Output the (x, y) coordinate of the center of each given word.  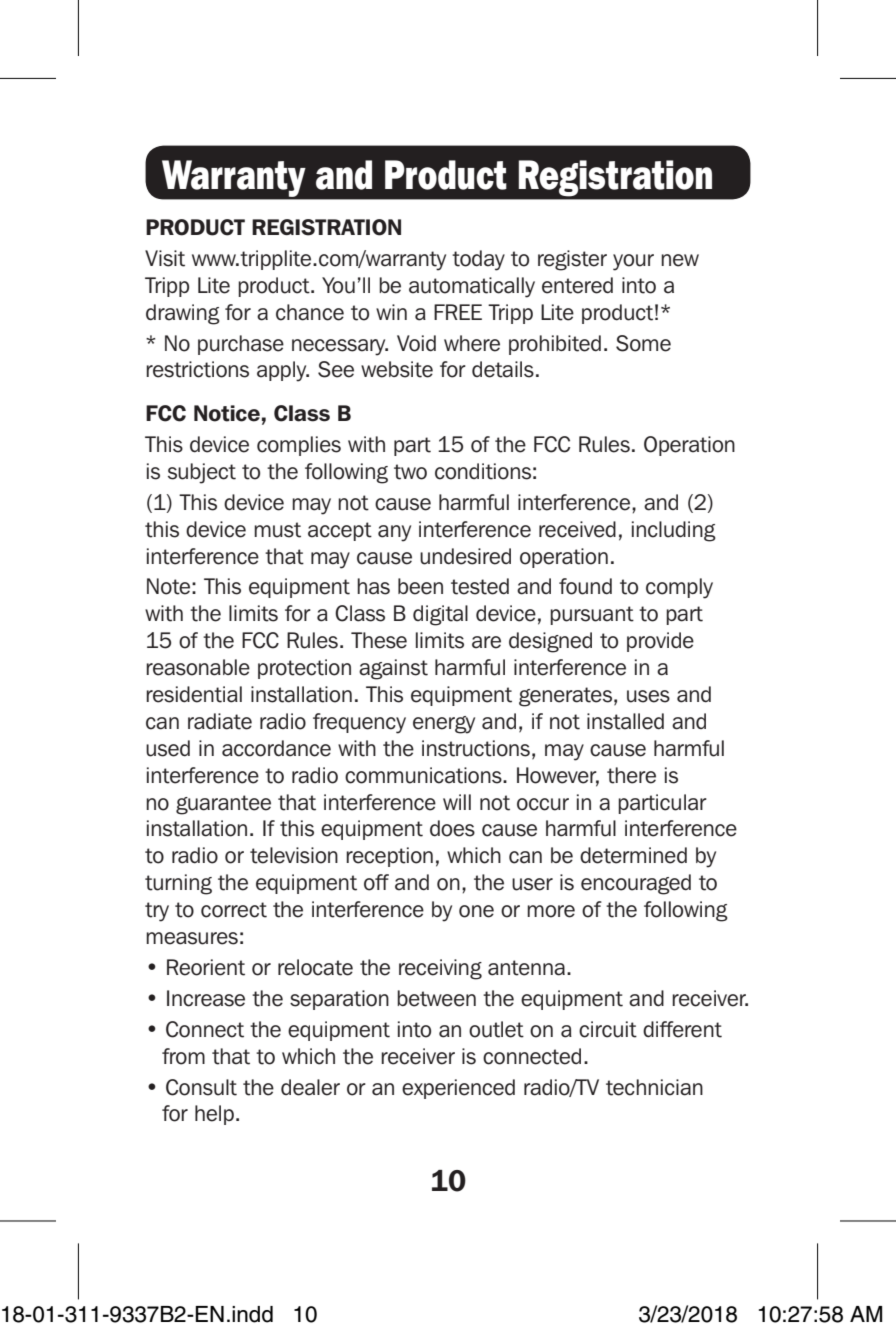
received (577, 529)
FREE (458, 312)
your (633, 262)
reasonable (198, 667)
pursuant (592, 615)
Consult (201, 1087)
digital (440, 615)
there (631, 775)
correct (234, 910)
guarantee (223, 805)
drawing (183, 314)
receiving (440, 969)
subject (202, 473)
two (410, 472)
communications (424, 775)
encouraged (636, 884)
